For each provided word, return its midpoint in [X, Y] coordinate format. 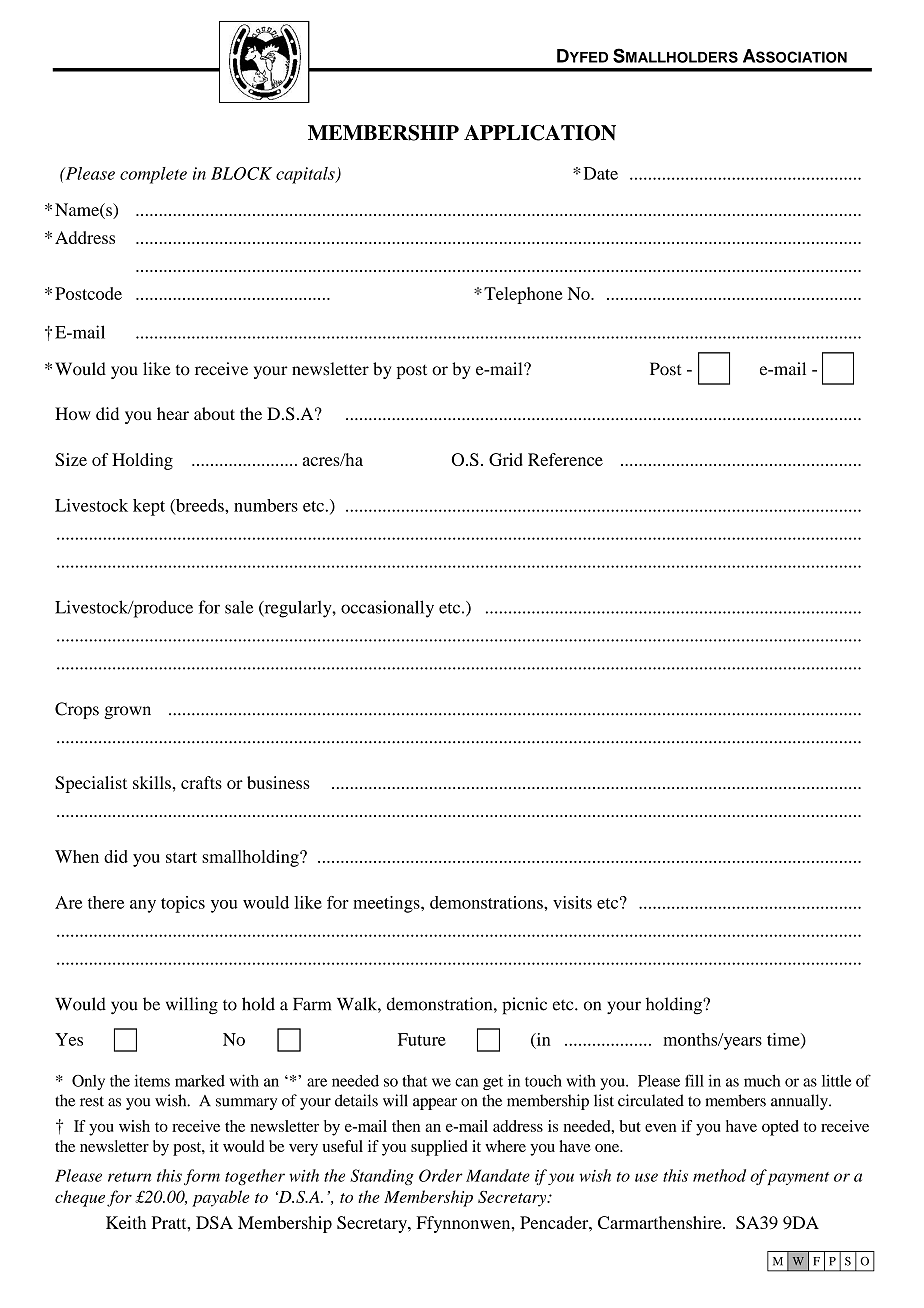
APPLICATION [540, 133]
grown [127, 712]
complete [153, 175]
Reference [565, 459]
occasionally [387, 609]
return [129, 1177]
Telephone [523, 295]
